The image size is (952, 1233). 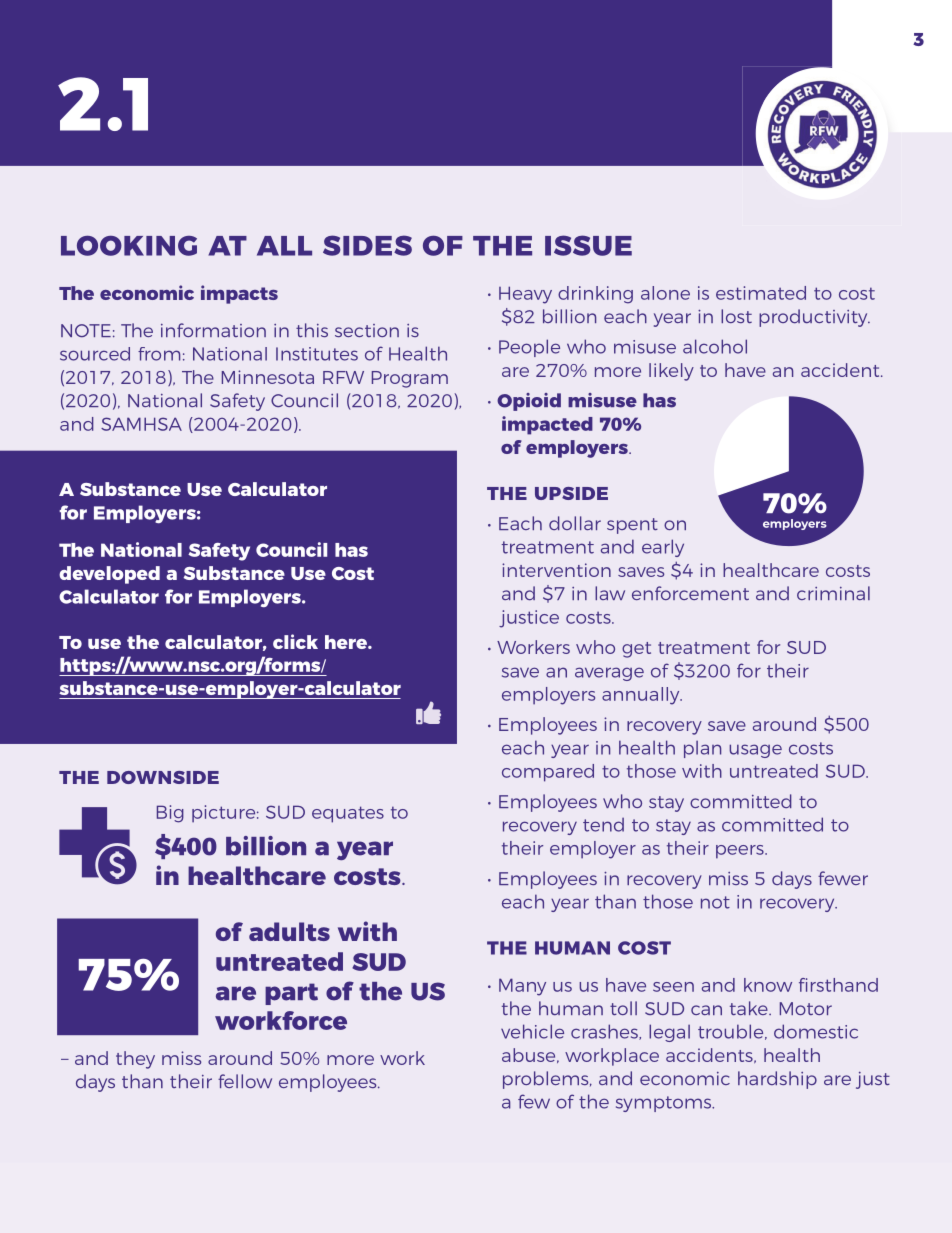 I want to click on vehicle, so click(x=532, y=1031).
